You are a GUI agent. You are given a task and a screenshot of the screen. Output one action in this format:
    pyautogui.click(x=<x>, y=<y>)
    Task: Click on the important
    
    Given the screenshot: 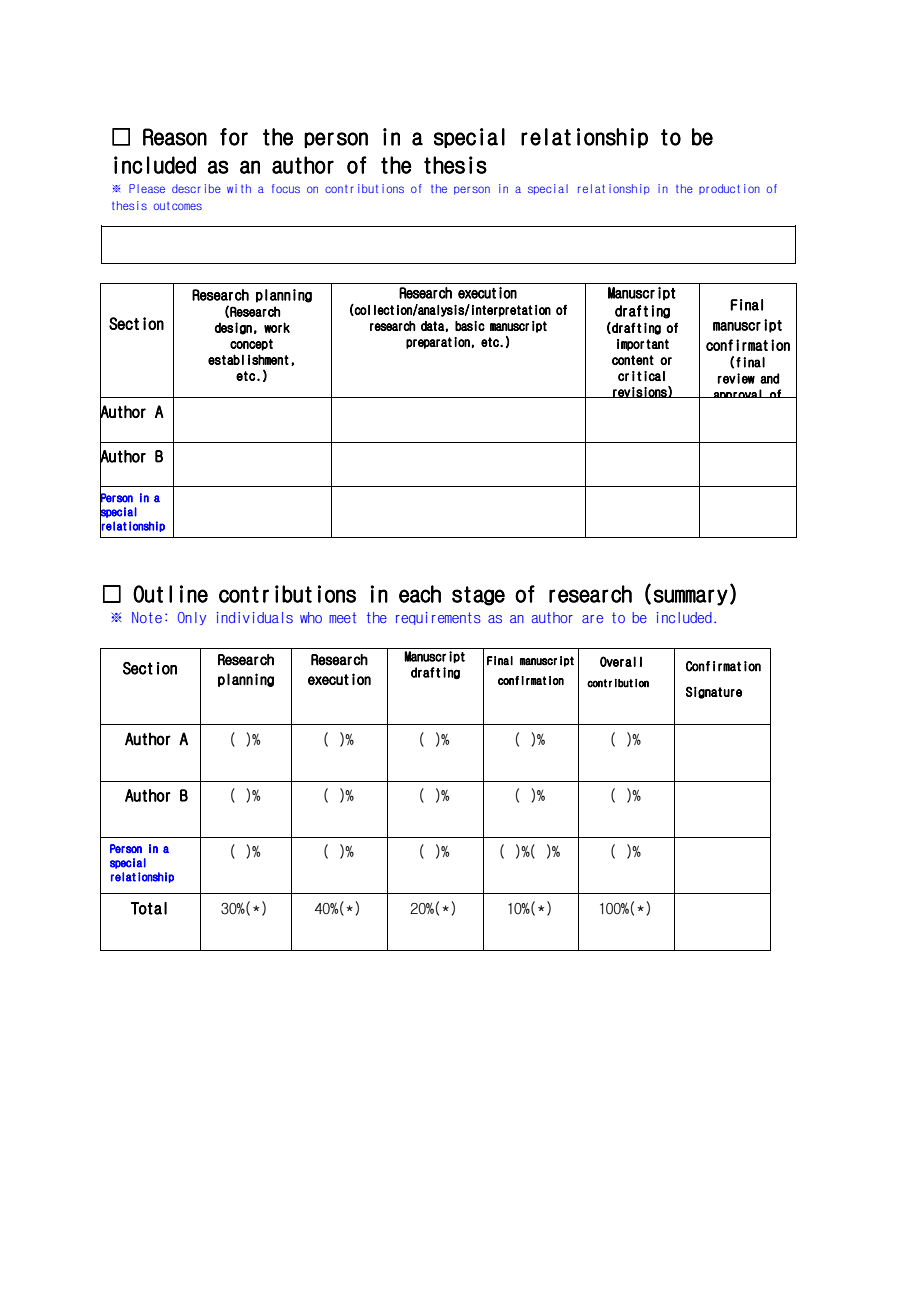 What is the action you would take?
    pyautogui.click(x=643, y=345)
